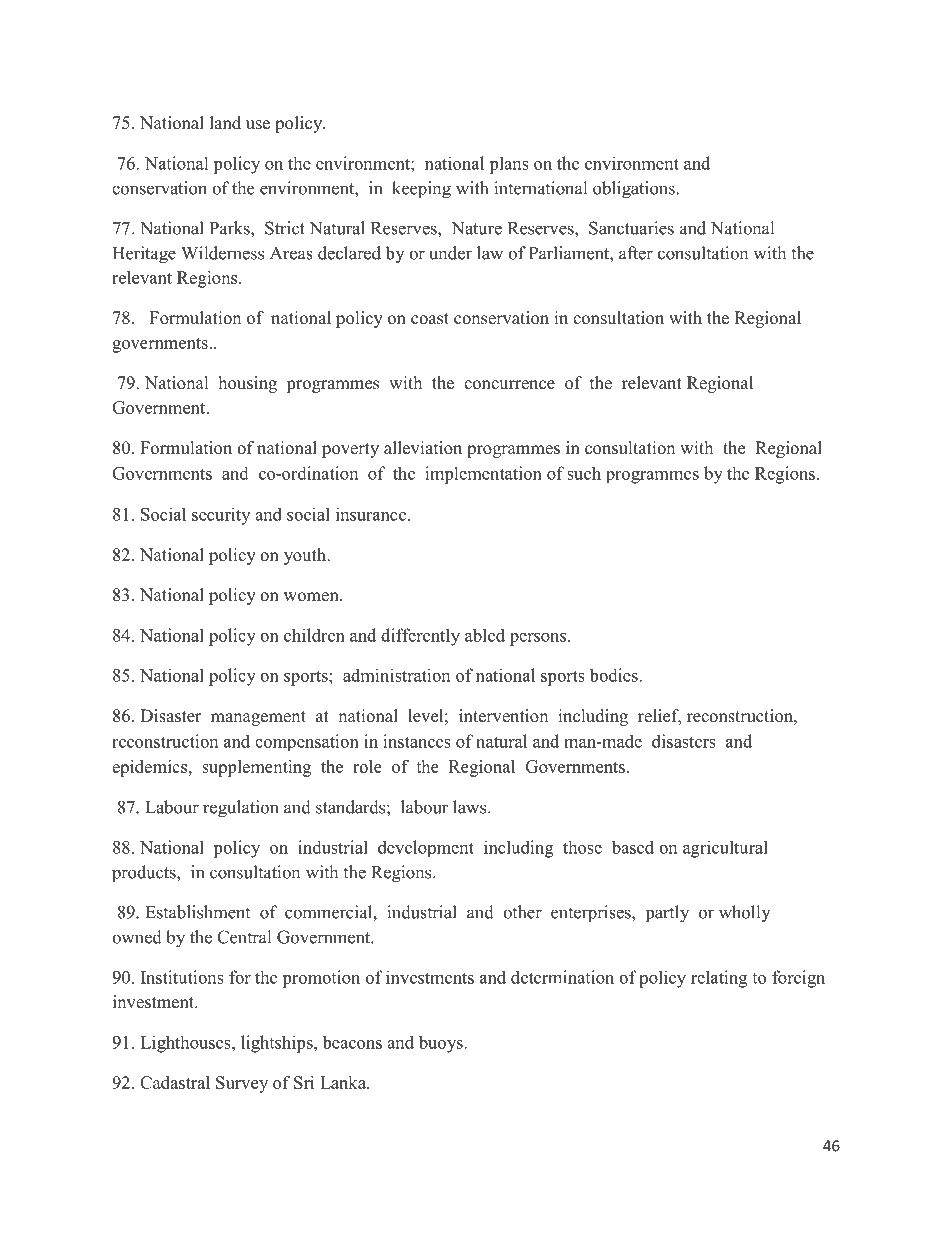 This screenshot has height=1233, width=952. What do you see at coordinates (634, 190) in the screenshot?
I see `obligations` at bounding box center [634, 190].
